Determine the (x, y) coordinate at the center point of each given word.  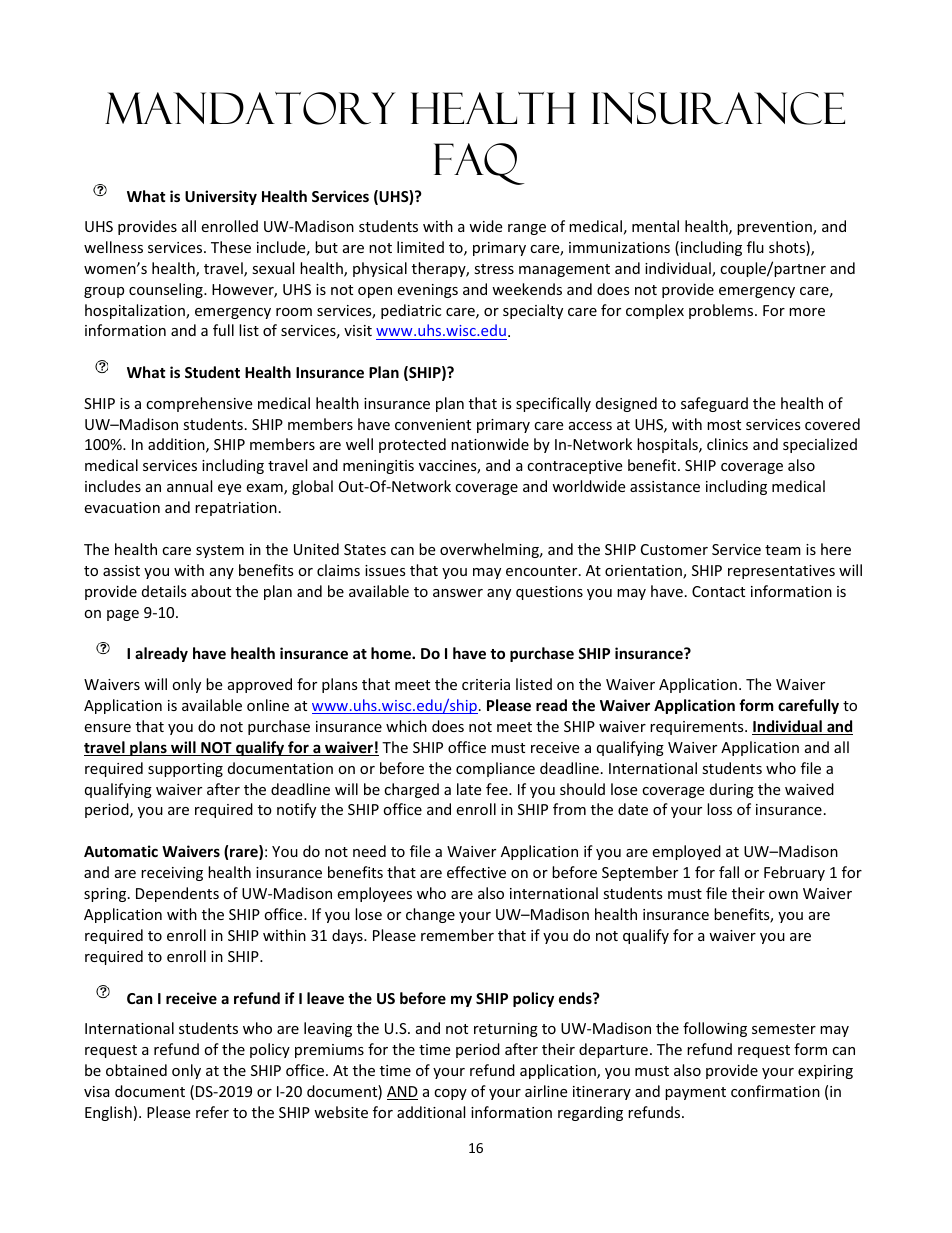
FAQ (479, 164)
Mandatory (250, 108)
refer (212, 1112)
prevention (775, 228)
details (164, 591)
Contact (718, 591)
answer (458, 593)
